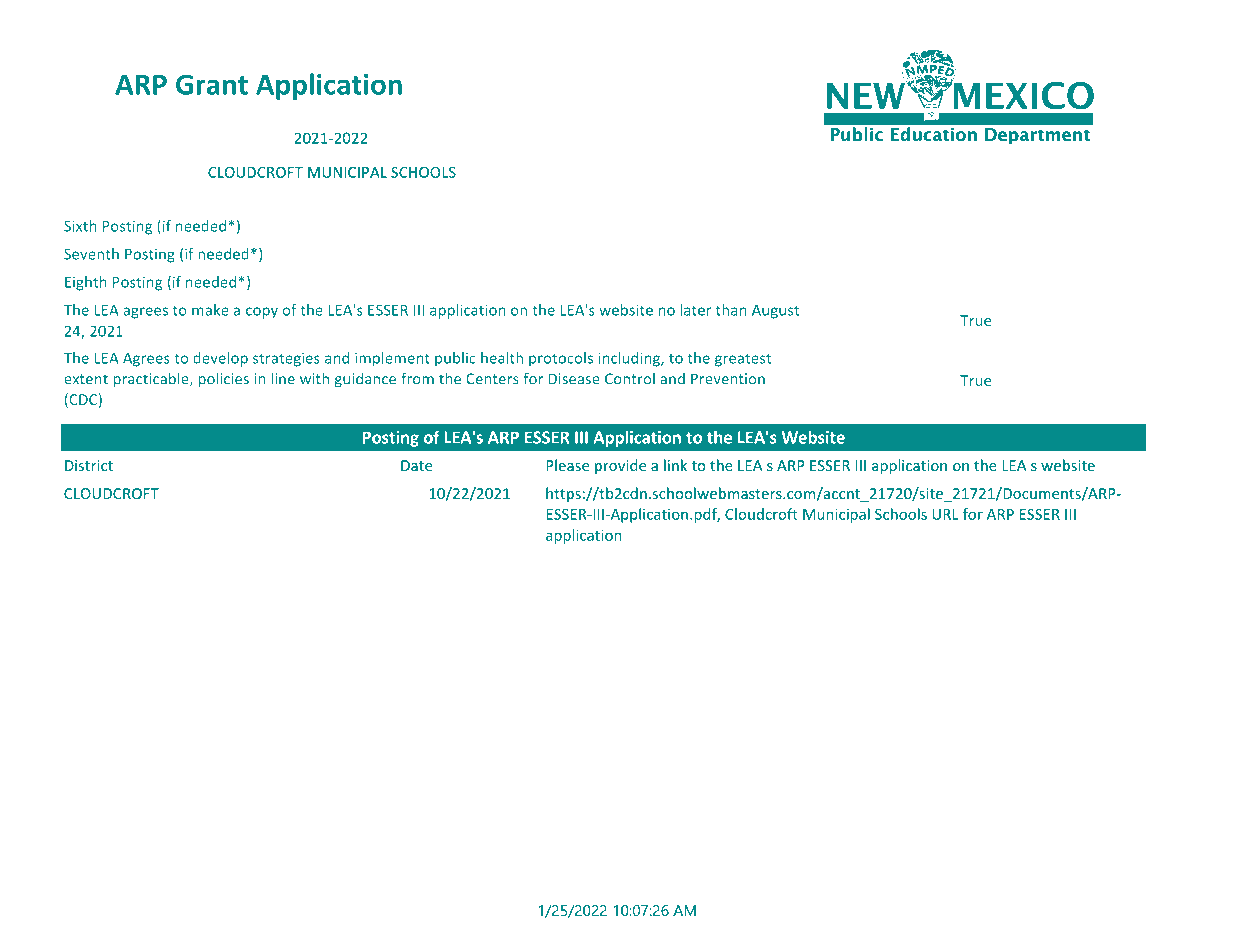 Image resolution: width=1233 pixels, height=952 pixels. What do you see at coordinates (212, 84) in the document?
I see `Grant` at bounding box center [212, 84].
